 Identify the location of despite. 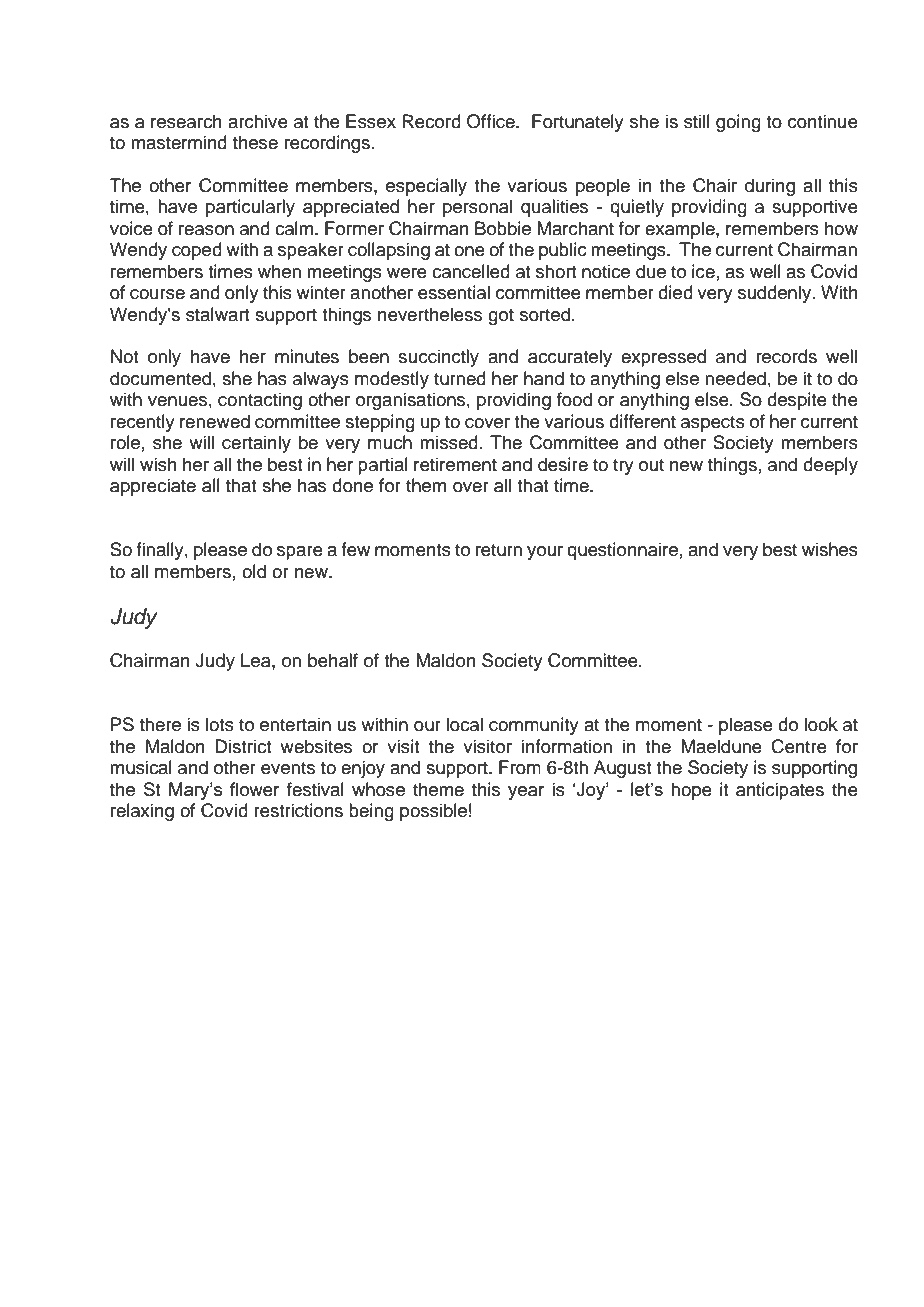
(797, 401).
